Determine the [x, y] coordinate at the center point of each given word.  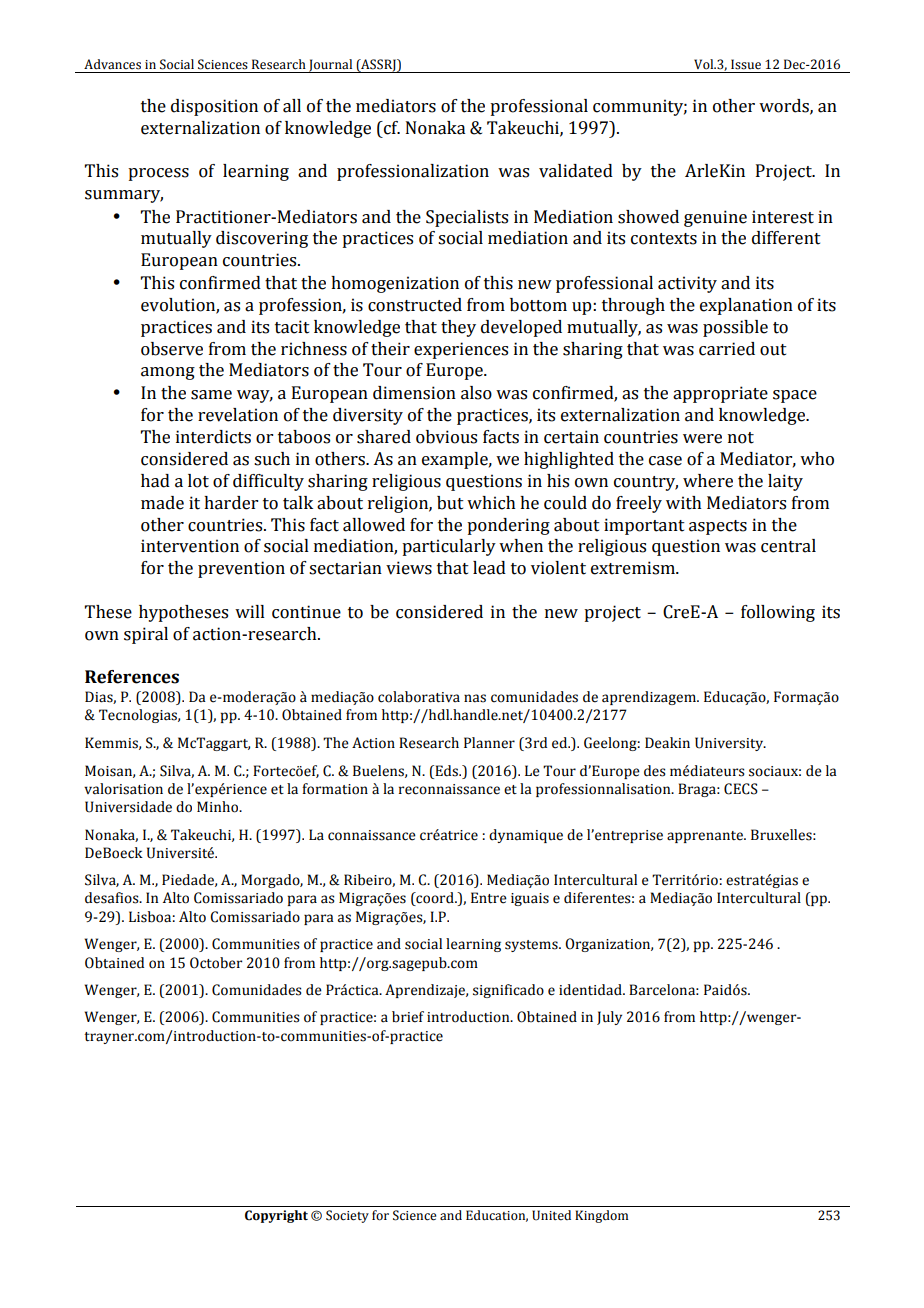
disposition [214, 107]
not [741, 438]
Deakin [667, 743]
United [551, 1215]
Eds [447, 771]
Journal [331, 66]
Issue [746, 64]
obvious [446, 437]
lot [198, 481]
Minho [219, 807]
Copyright [276, 1216]
